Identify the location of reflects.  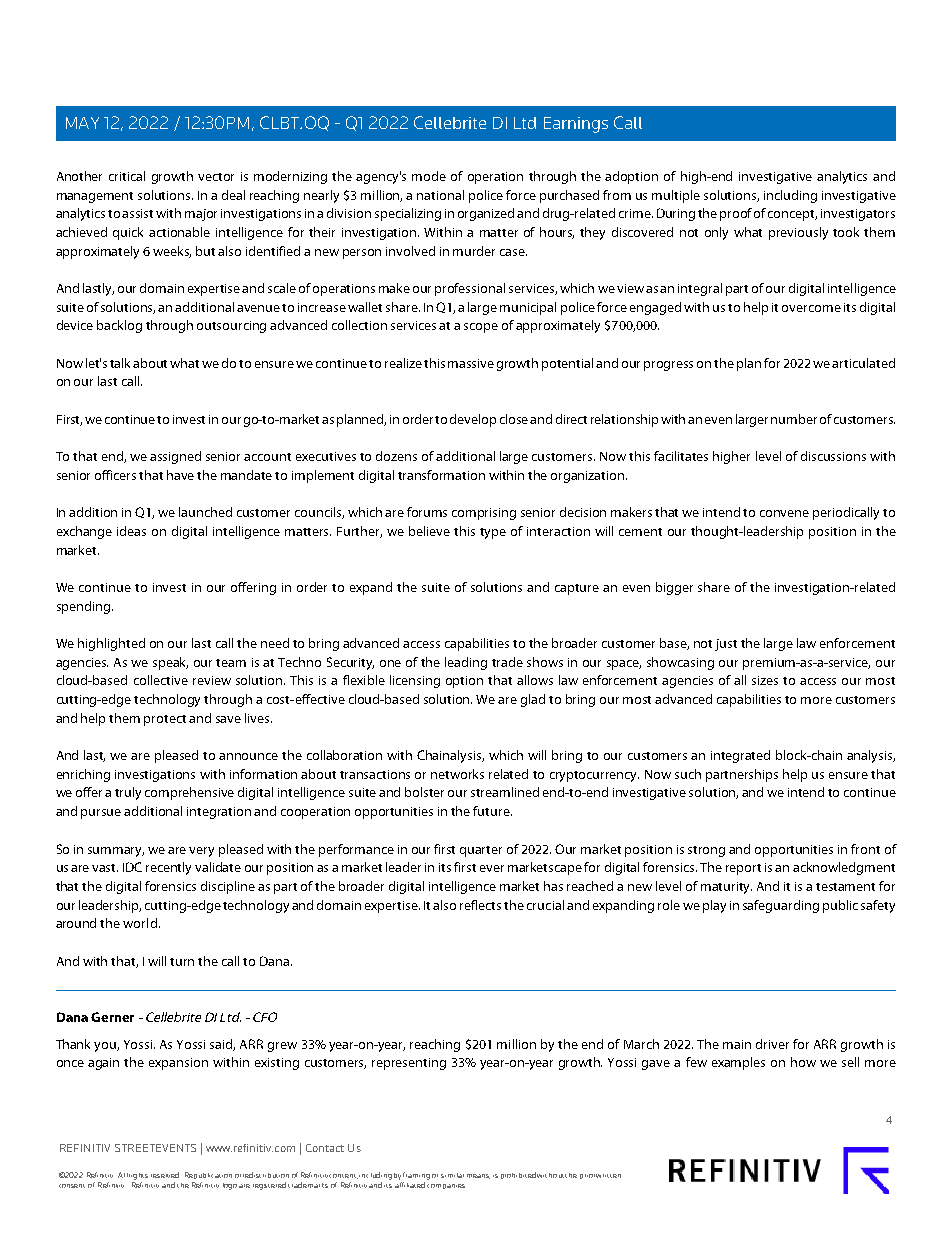
(480, 905).
